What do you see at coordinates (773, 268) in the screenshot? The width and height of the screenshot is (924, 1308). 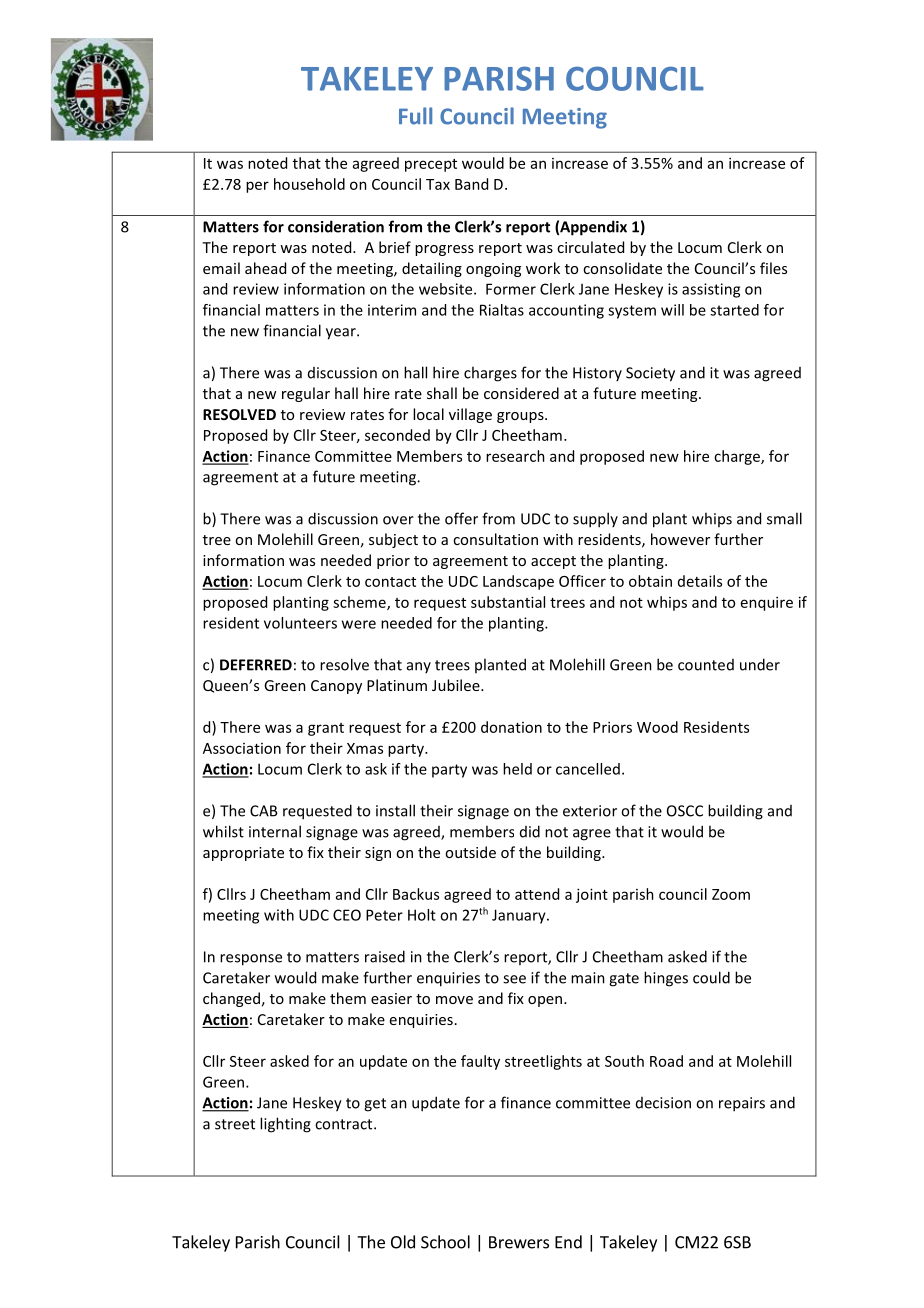 I see `files` at bounding box center [773, 268].
